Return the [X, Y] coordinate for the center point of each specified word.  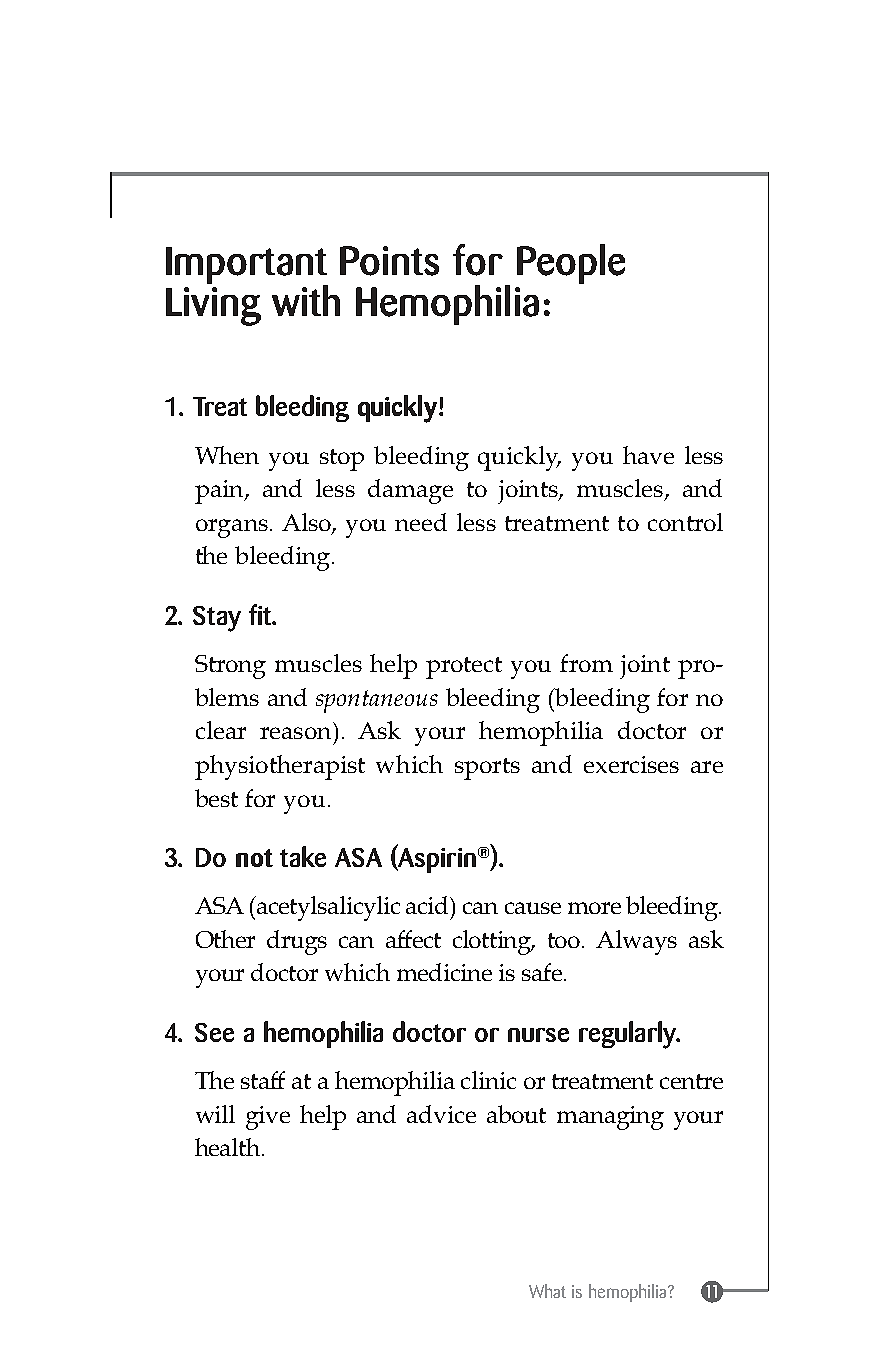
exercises [631, 764]
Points [389, 261]
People [571, 264]
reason [295, 733]
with [306, 300]
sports [487, 769]
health [229, 1147]
